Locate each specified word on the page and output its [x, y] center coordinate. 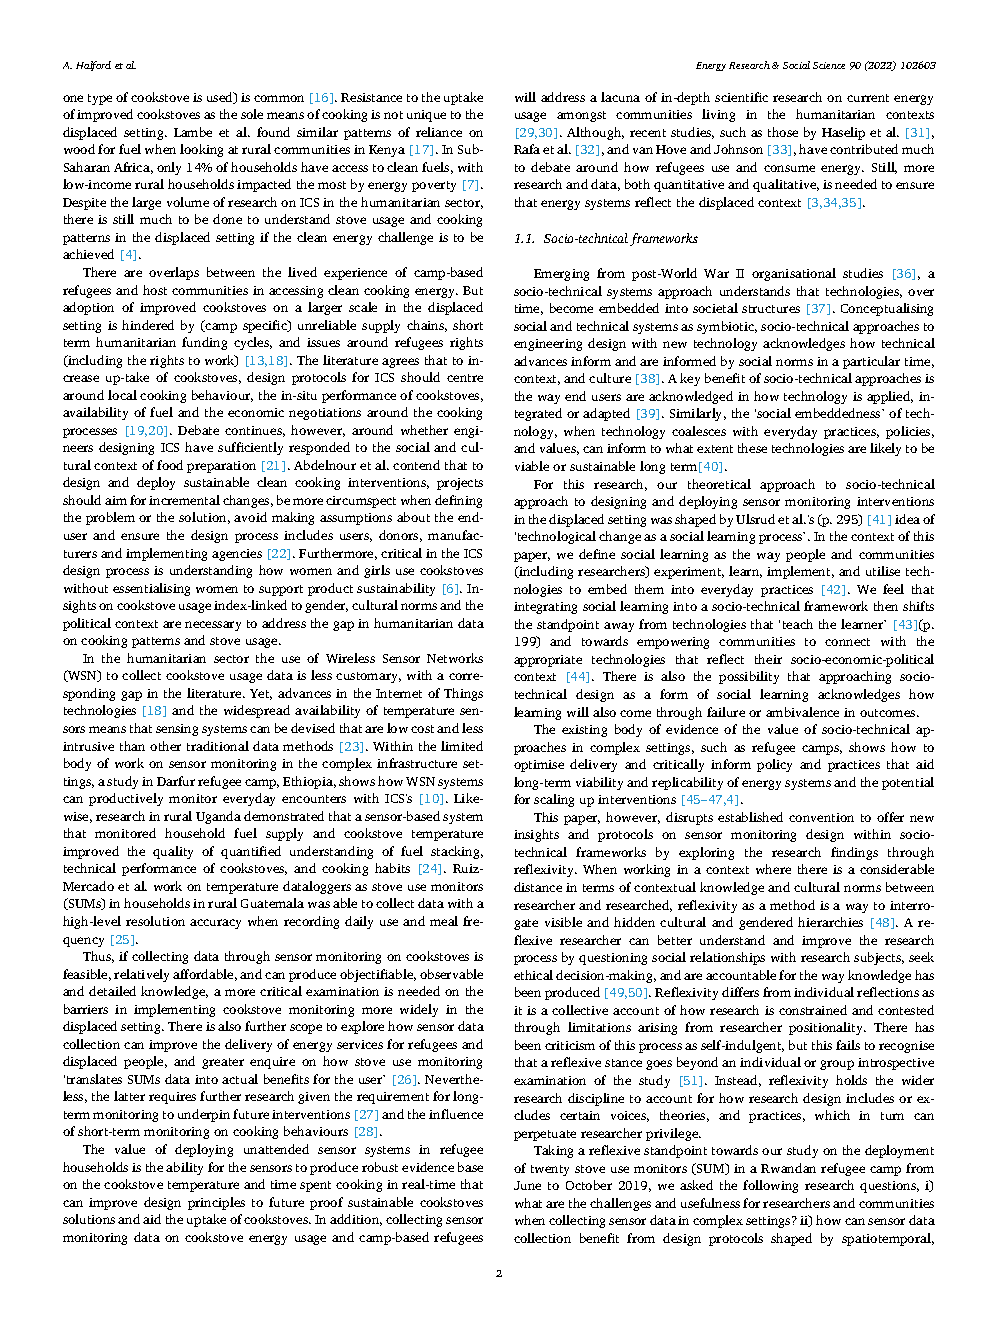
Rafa [527, 149]
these [752, 448]
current [868, 98]
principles [216, 1203]
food [170, 465]
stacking [457, 852]
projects [460, 484]
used [221, 98]
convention [821, 817]
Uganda [218, 817]
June [527, 1185]
